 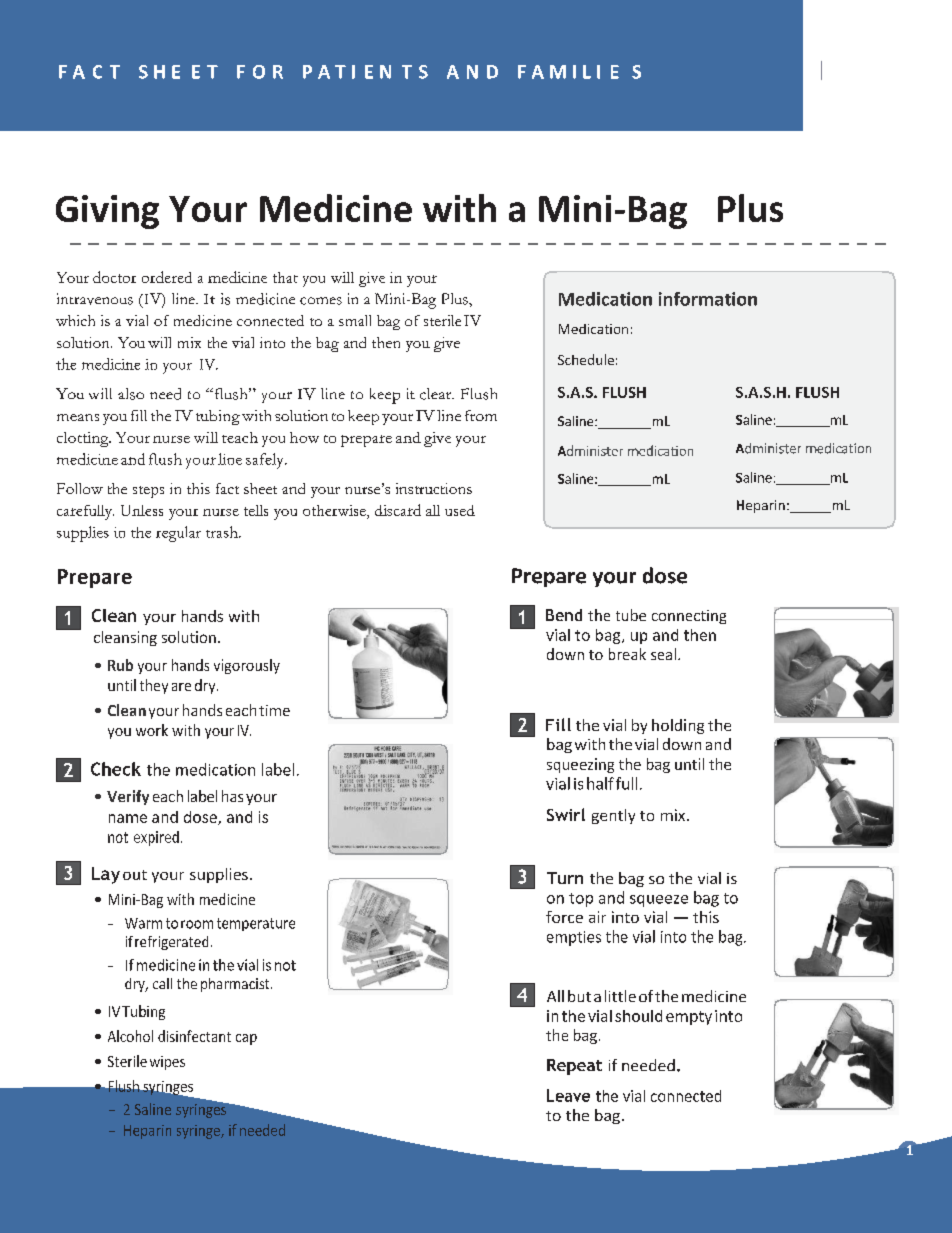 I want to click on clear, so click(x=437, y=394).
